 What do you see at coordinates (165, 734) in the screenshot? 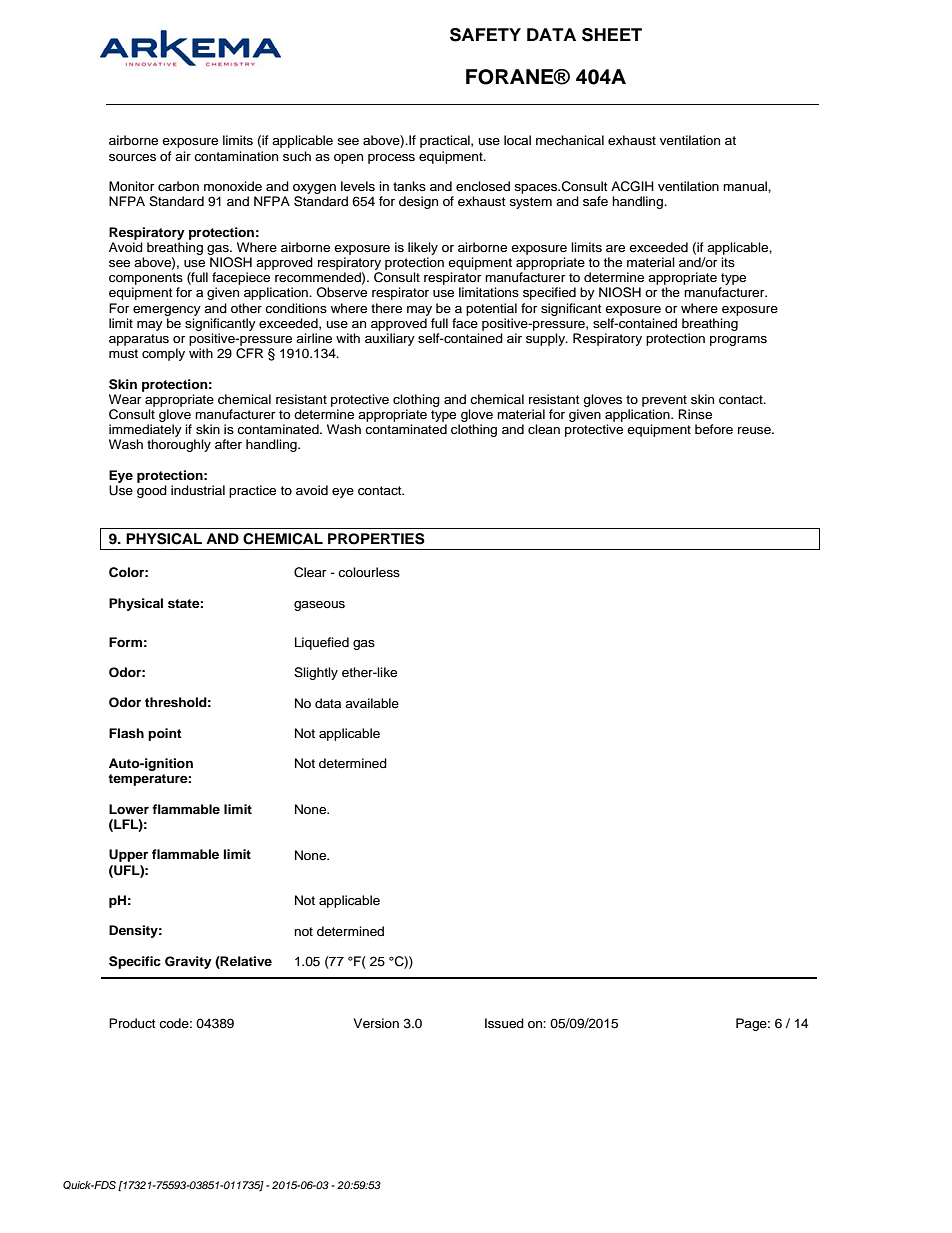
I see `point` at bounding box center [165, 734].
